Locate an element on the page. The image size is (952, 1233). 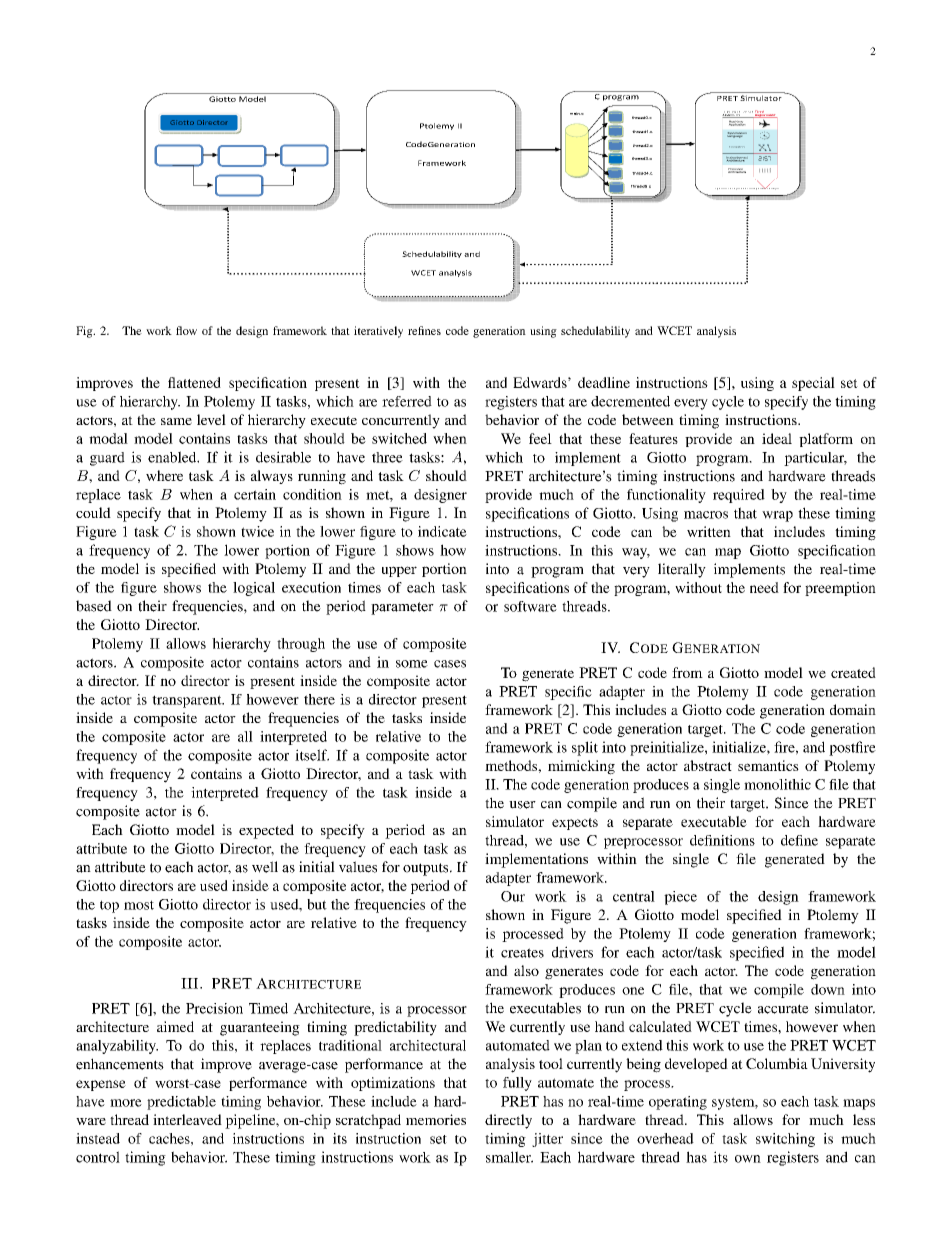
transparent is located at coordinates (188, 701).
